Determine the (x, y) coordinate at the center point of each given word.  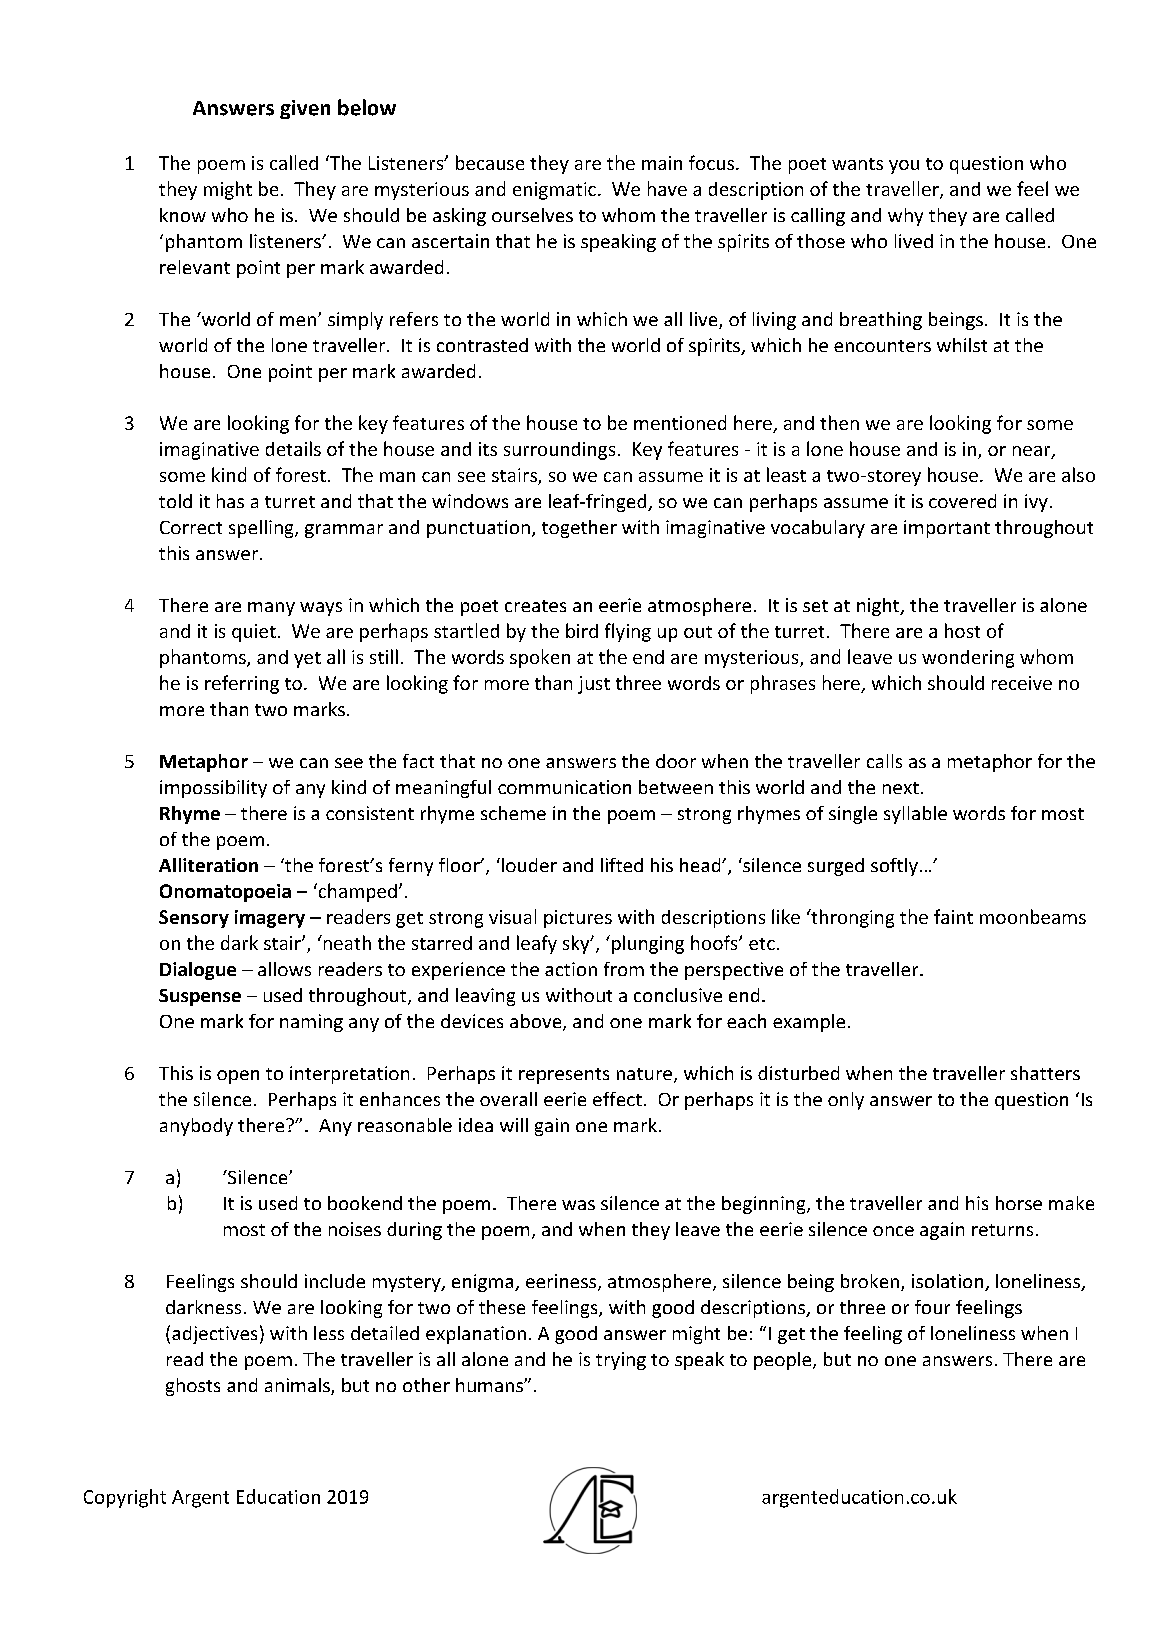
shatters (1045, 1073)
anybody (196, 1127)
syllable (915, 815)
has (230, 501)
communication (564, 787)
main (662, 163)
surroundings (559, 451)
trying (621, 1361)
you (904, 167)
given (305, 109)
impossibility (213, 789)
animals (298, 1386)
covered (962, 501)
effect (617, 1099)
